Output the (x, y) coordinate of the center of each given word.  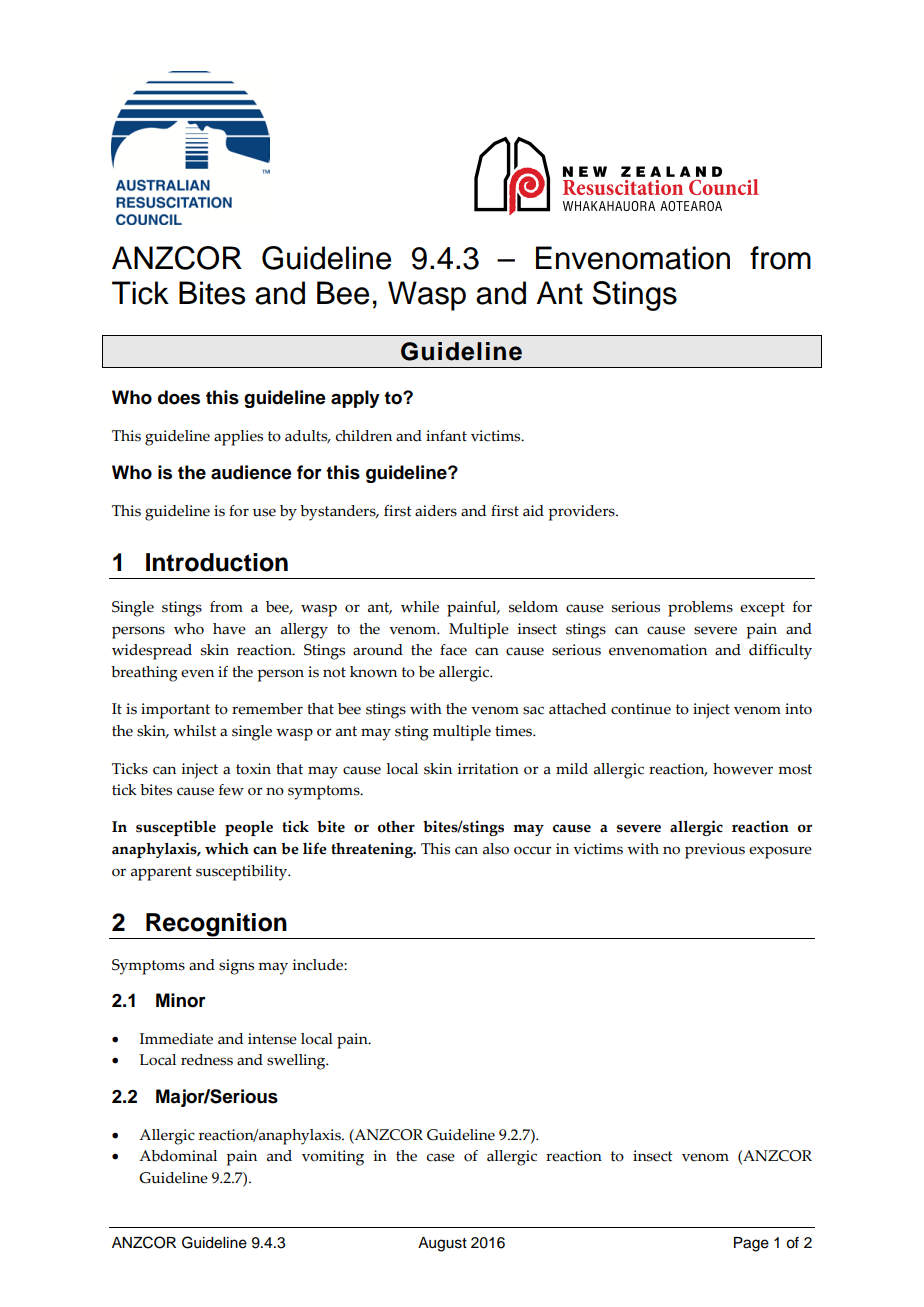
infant (446, 436)
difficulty (780, 652)
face (453, 650)
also (496, 849)
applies (238, 438)
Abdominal (178, 1156)
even (197, 673)
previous (715, 851)
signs (236, 967)
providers (582, 513)
